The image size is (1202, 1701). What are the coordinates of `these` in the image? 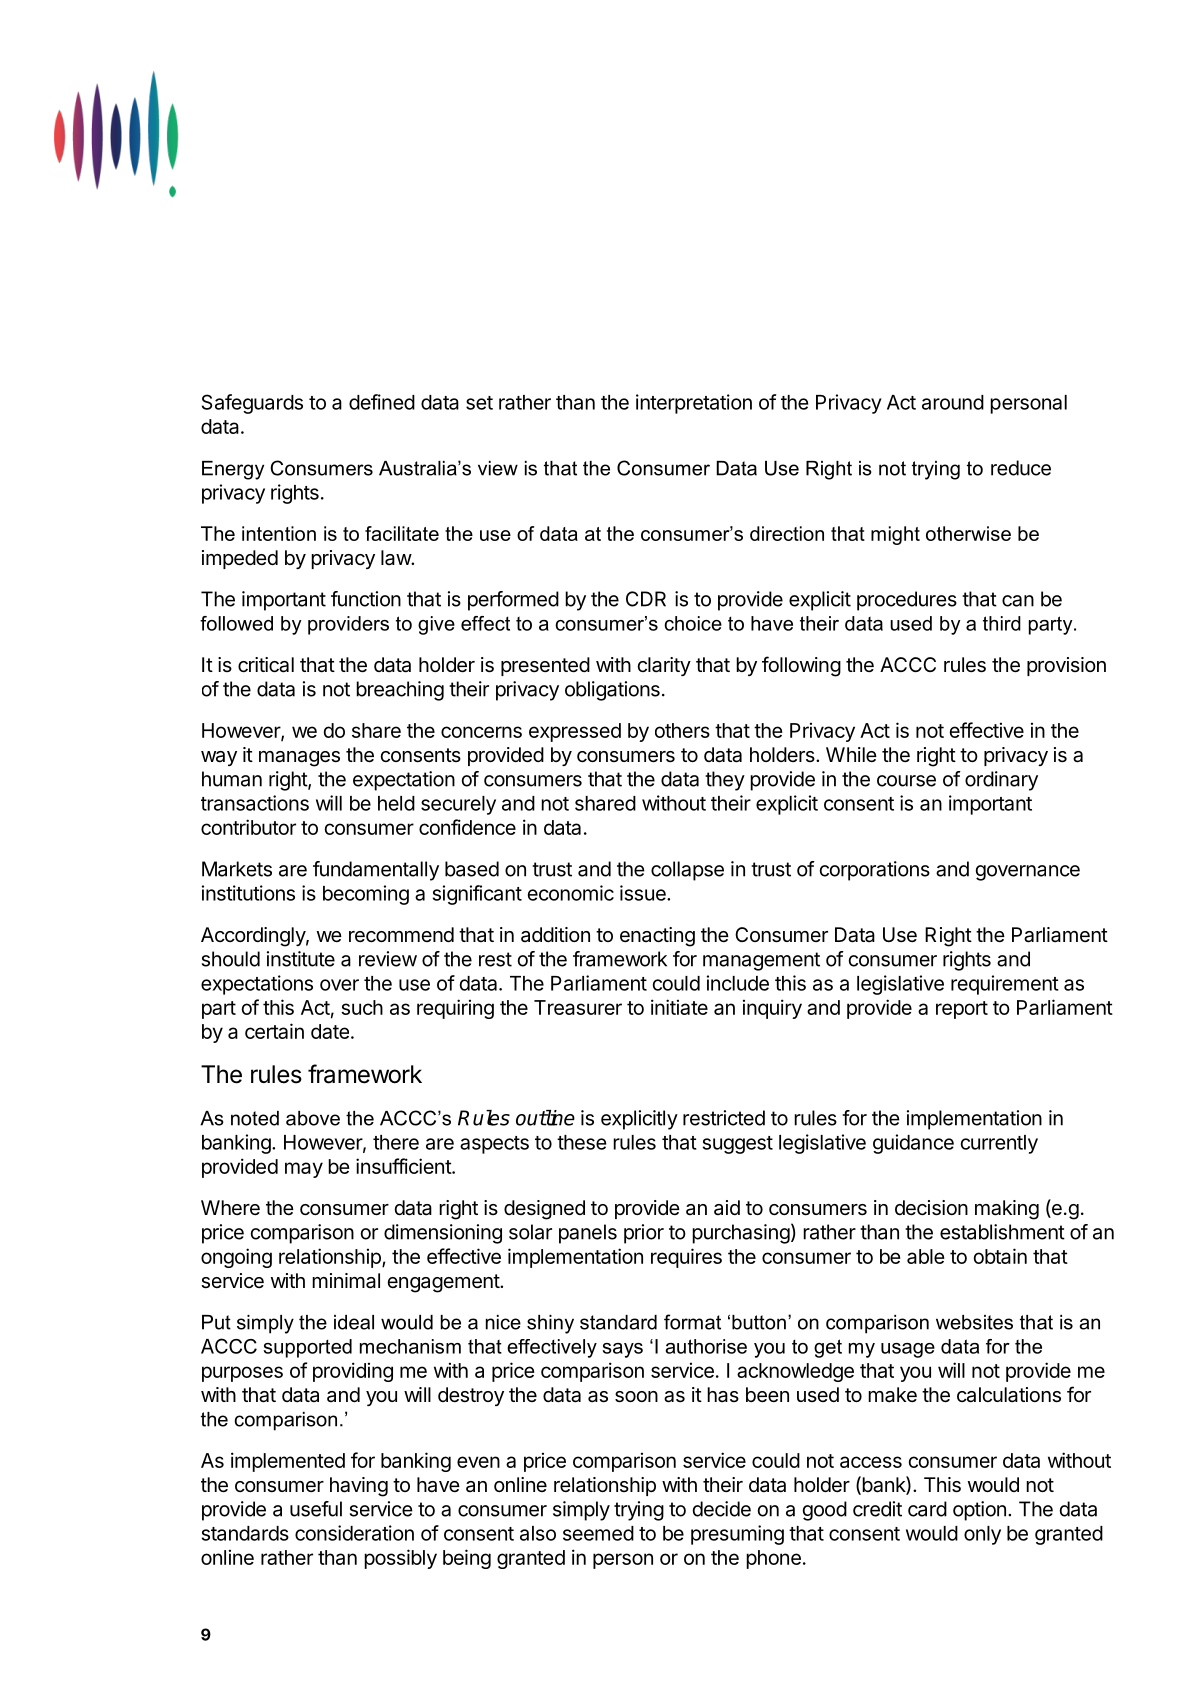 It's located at (581, 1142).
